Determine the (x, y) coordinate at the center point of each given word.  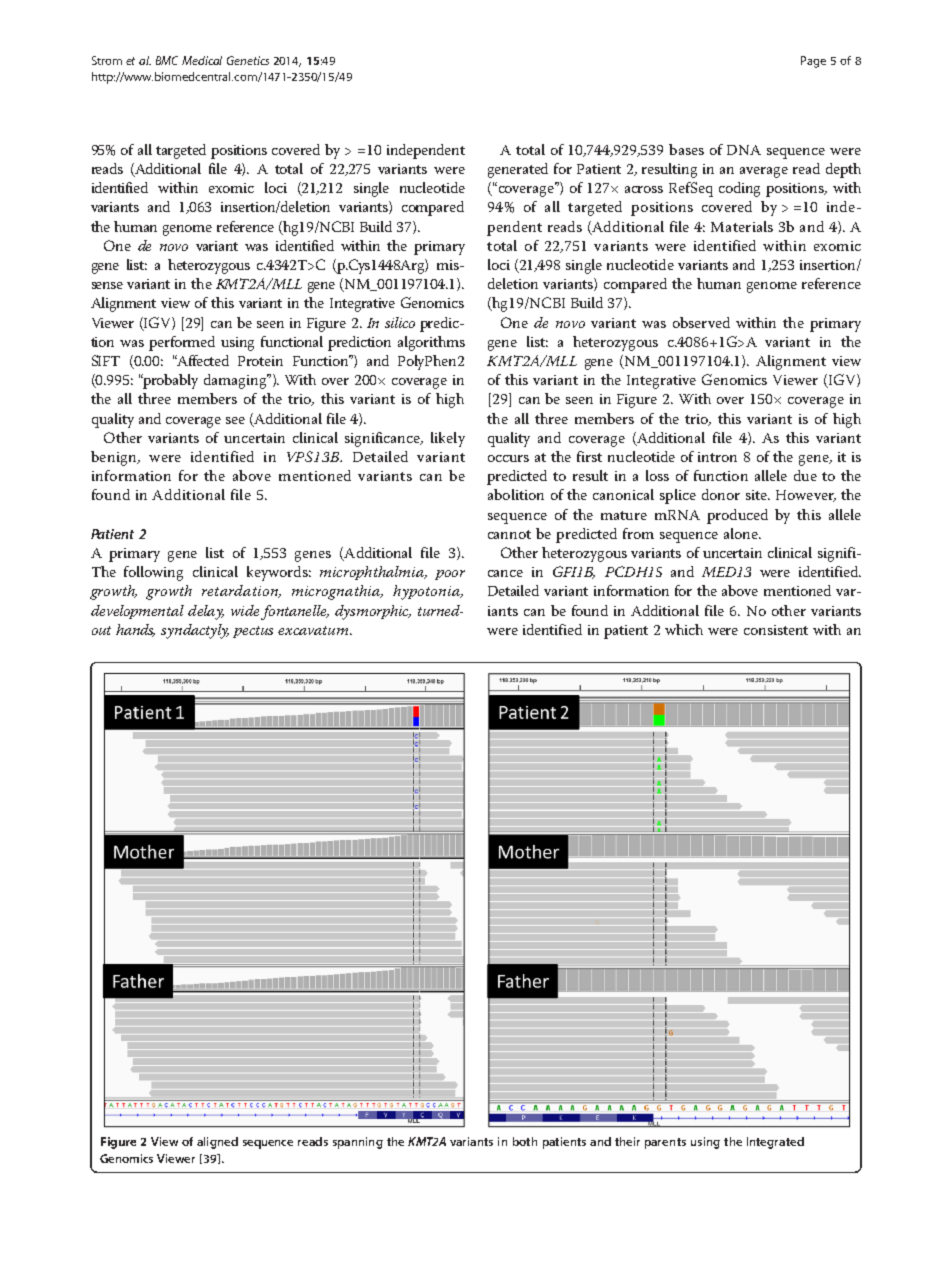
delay (206, 612)
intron (717, 457)
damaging (236, 381)
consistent (776, 630)
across (644, 189)
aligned (217, 1143)
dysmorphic (373, 612)
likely (448, 439)
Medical (202, 60)
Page (813, 62)
